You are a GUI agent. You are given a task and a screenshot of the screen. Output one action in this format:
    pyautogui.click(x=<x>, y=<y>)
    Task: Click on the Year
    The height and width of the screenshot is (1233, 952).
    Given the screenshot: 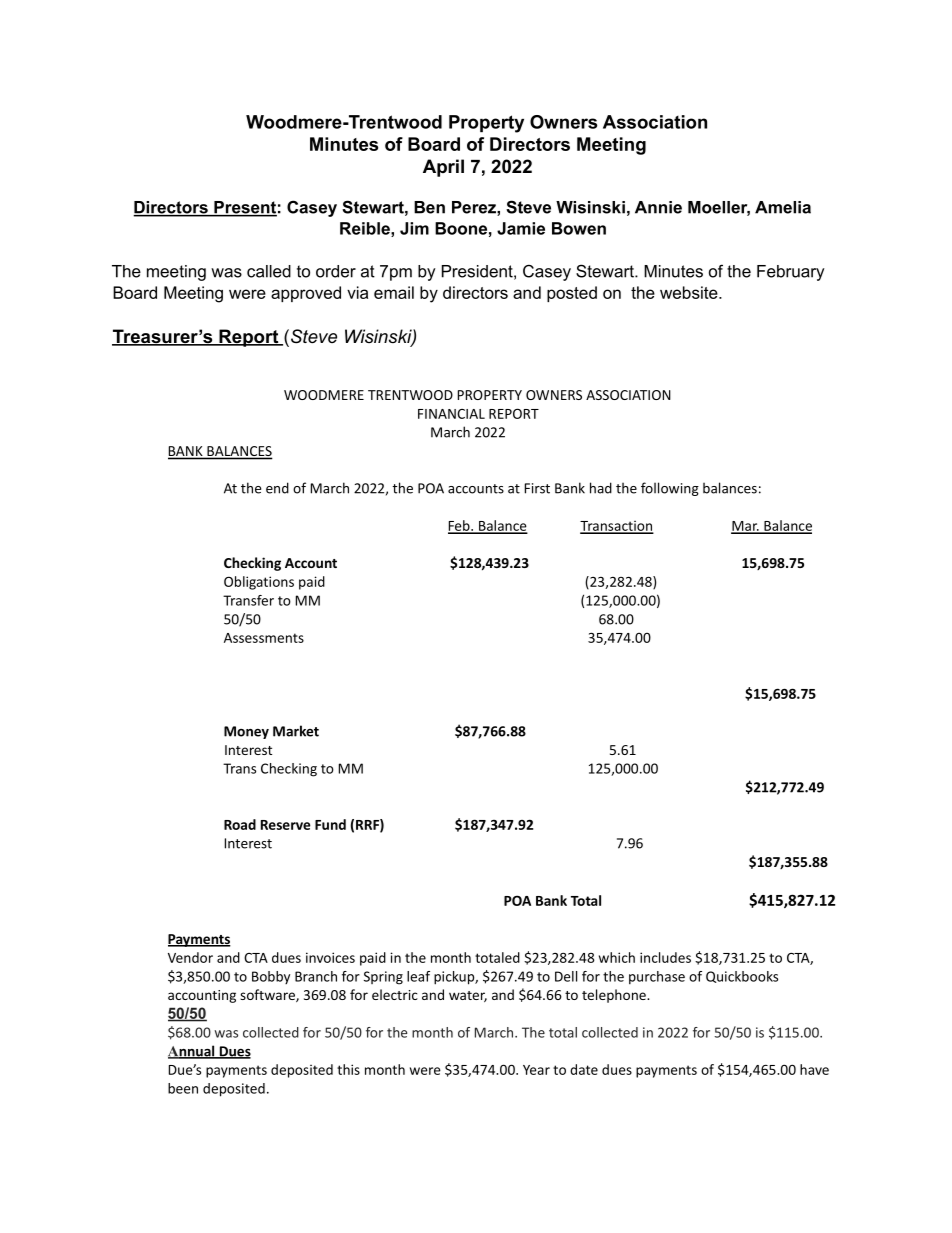 What is the action you would take?
    pyautogui.click(x=536, y=1070)
